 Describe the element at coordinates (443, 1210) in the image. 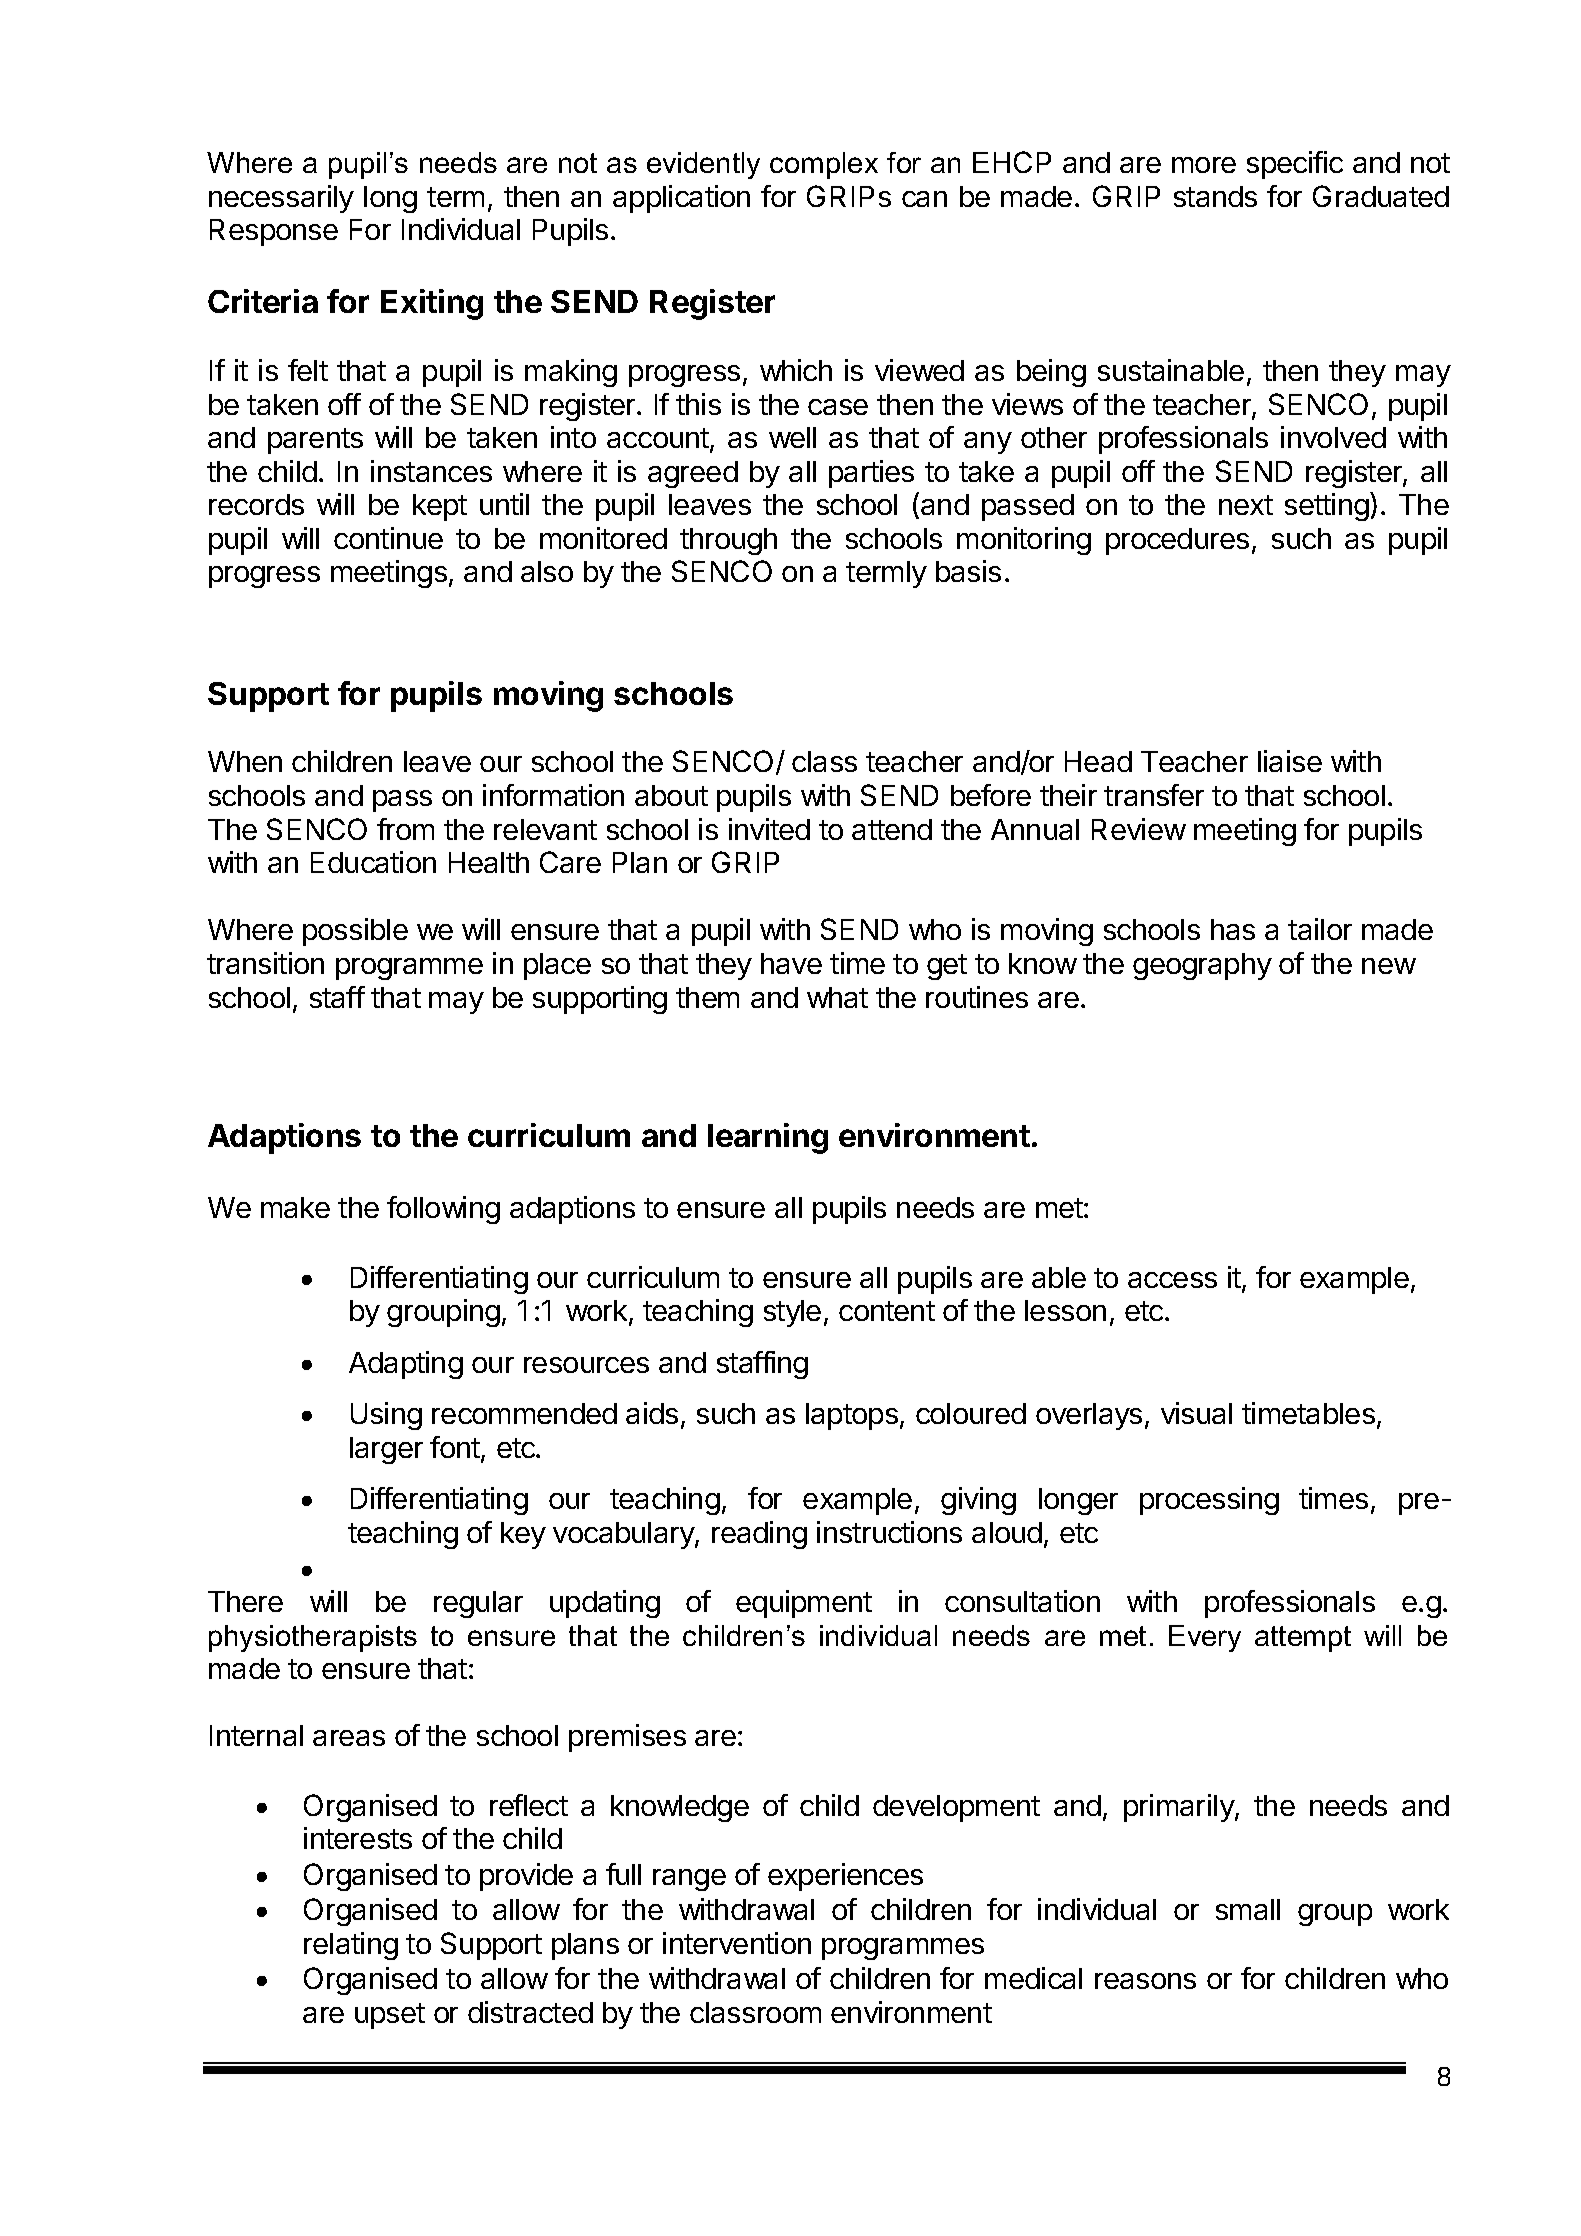

I see `following` at that location.
